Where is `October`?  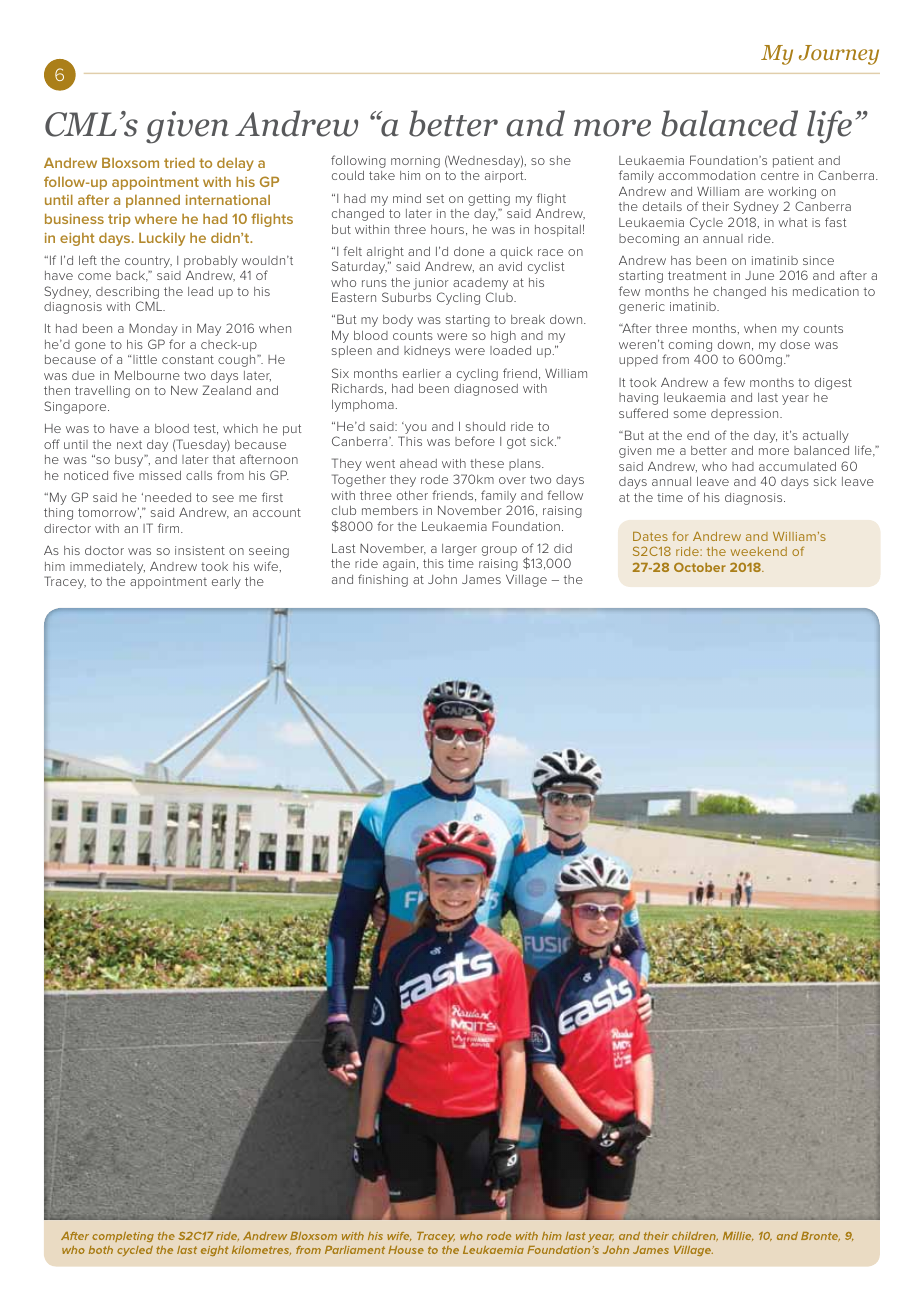
October is located at coordinates (700, 567).
